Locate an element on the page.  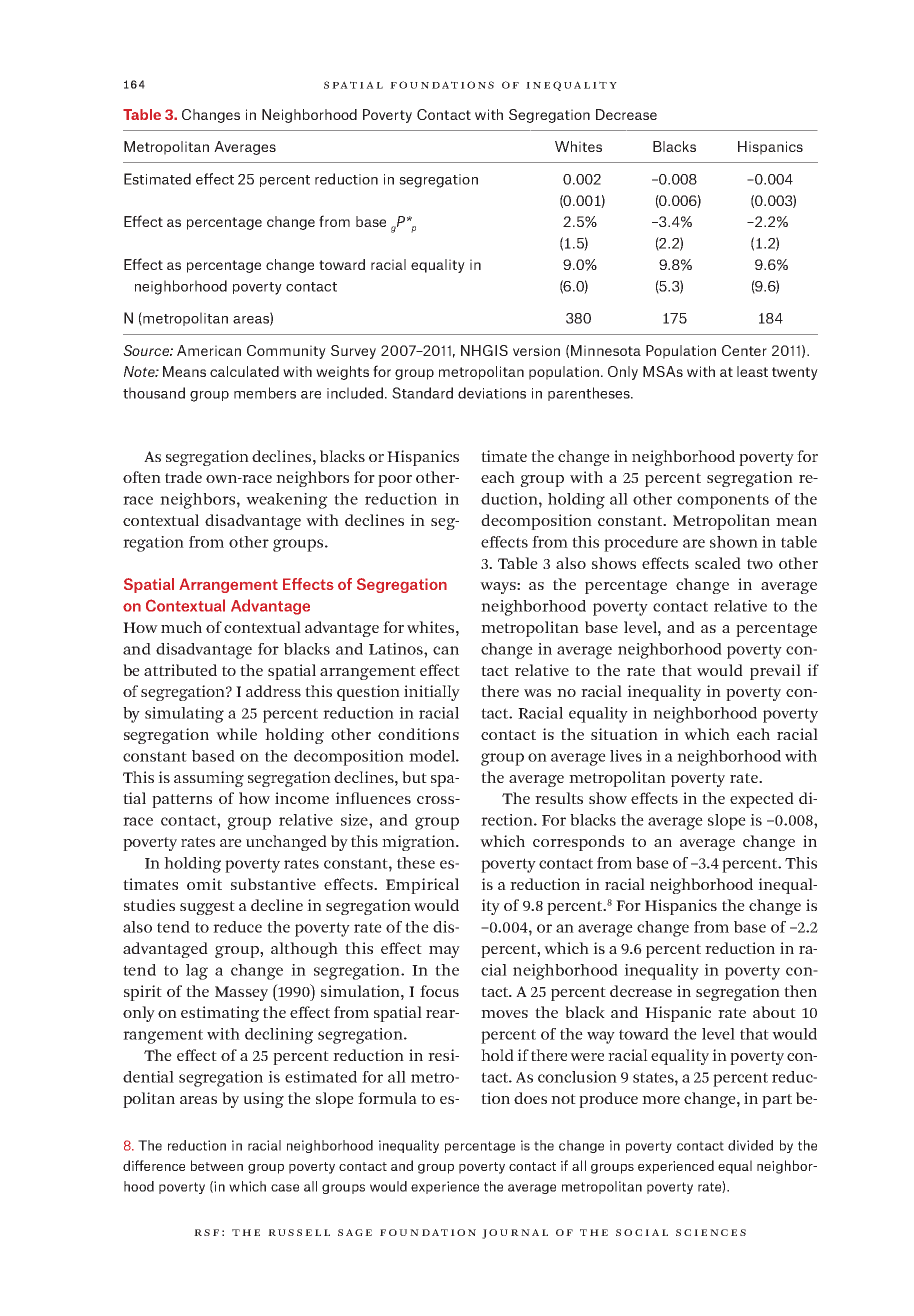
sciences is located at coordinates (711, 1232).
